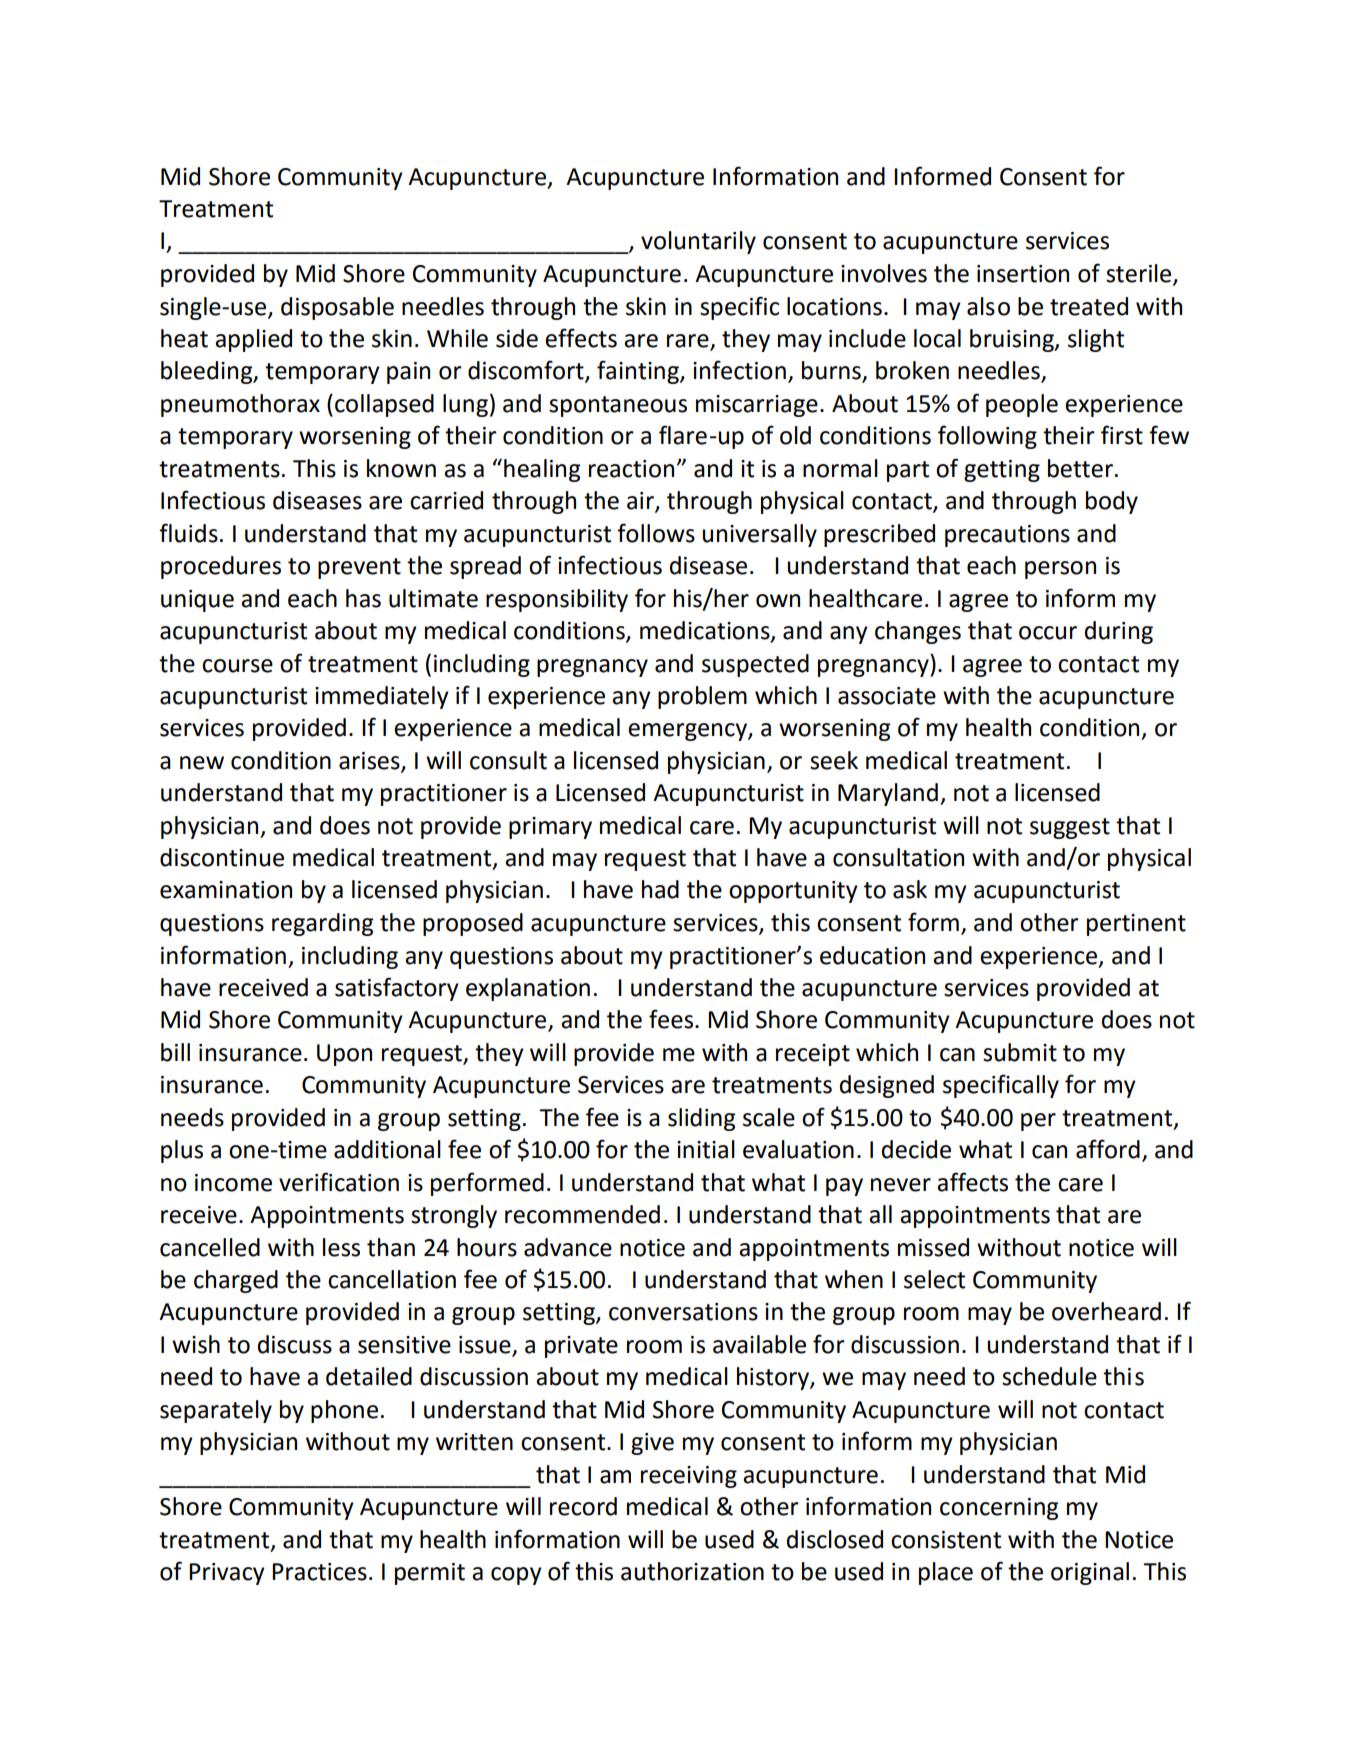 This image has height=1754, width=1355. What do you see at coordinates (387, 1149) in the image?
I see `additional` at bounding box center [387, 1149].
